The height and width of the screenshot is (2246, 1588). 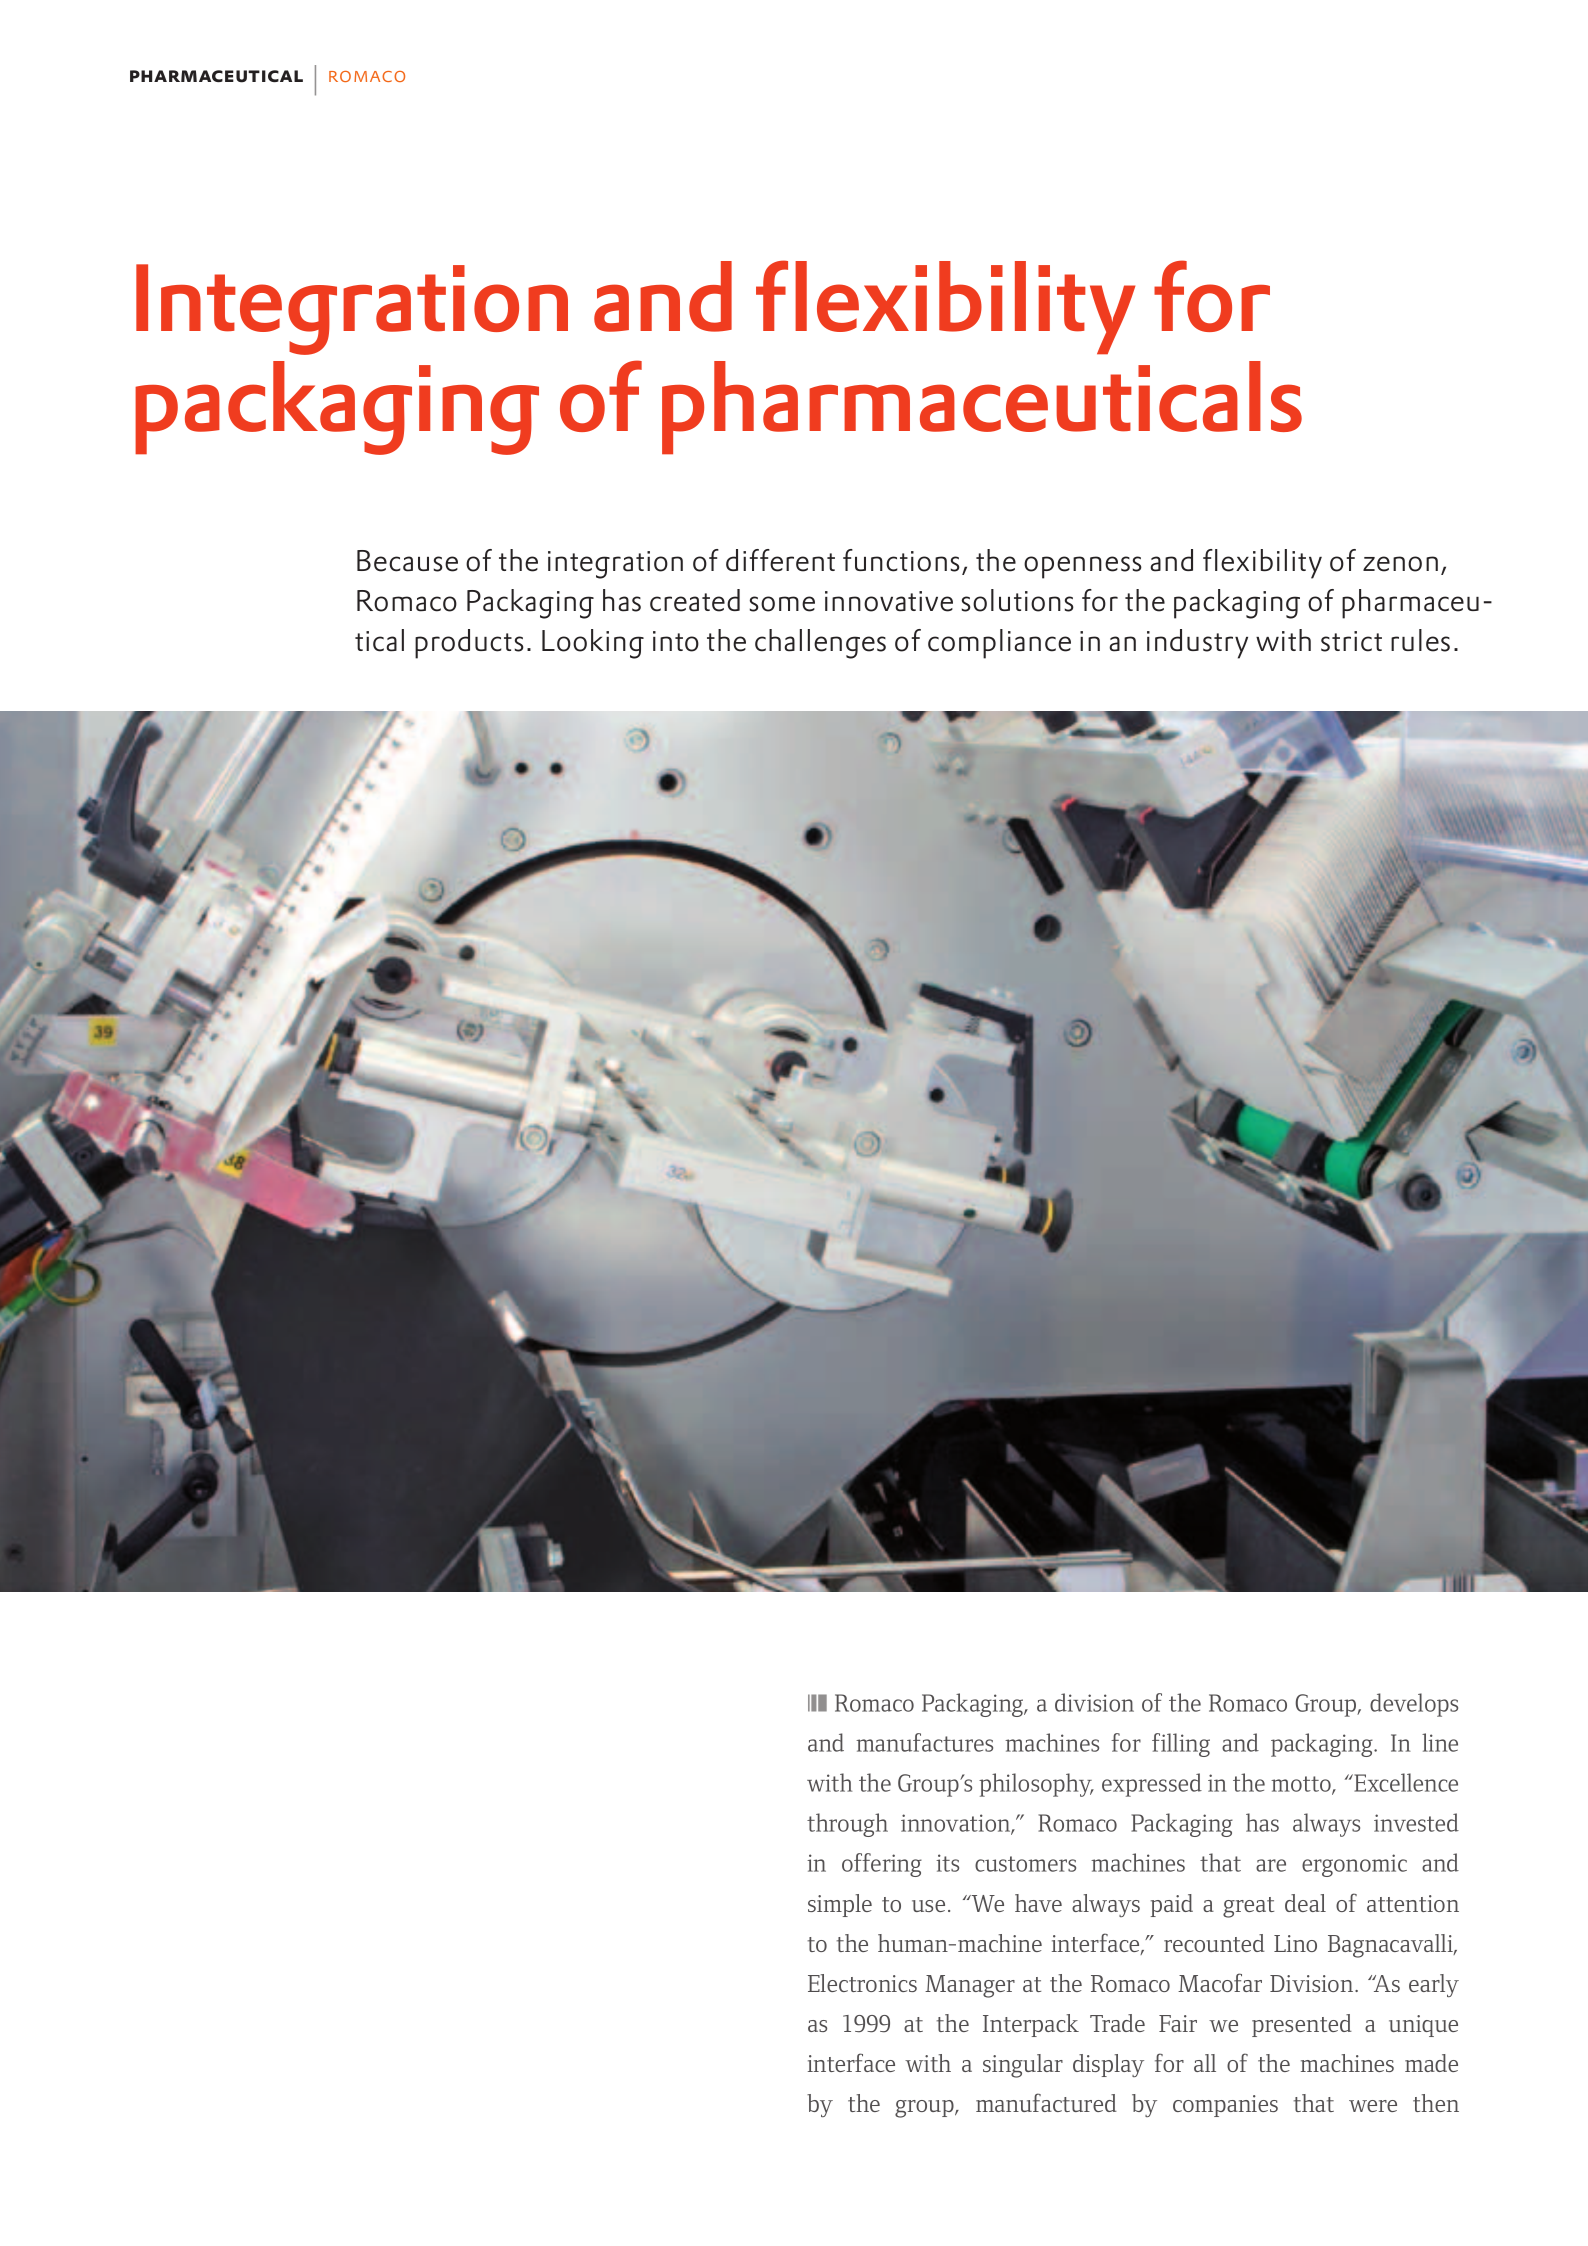 I want to click on singular, so click(x=1023, y=2066).
